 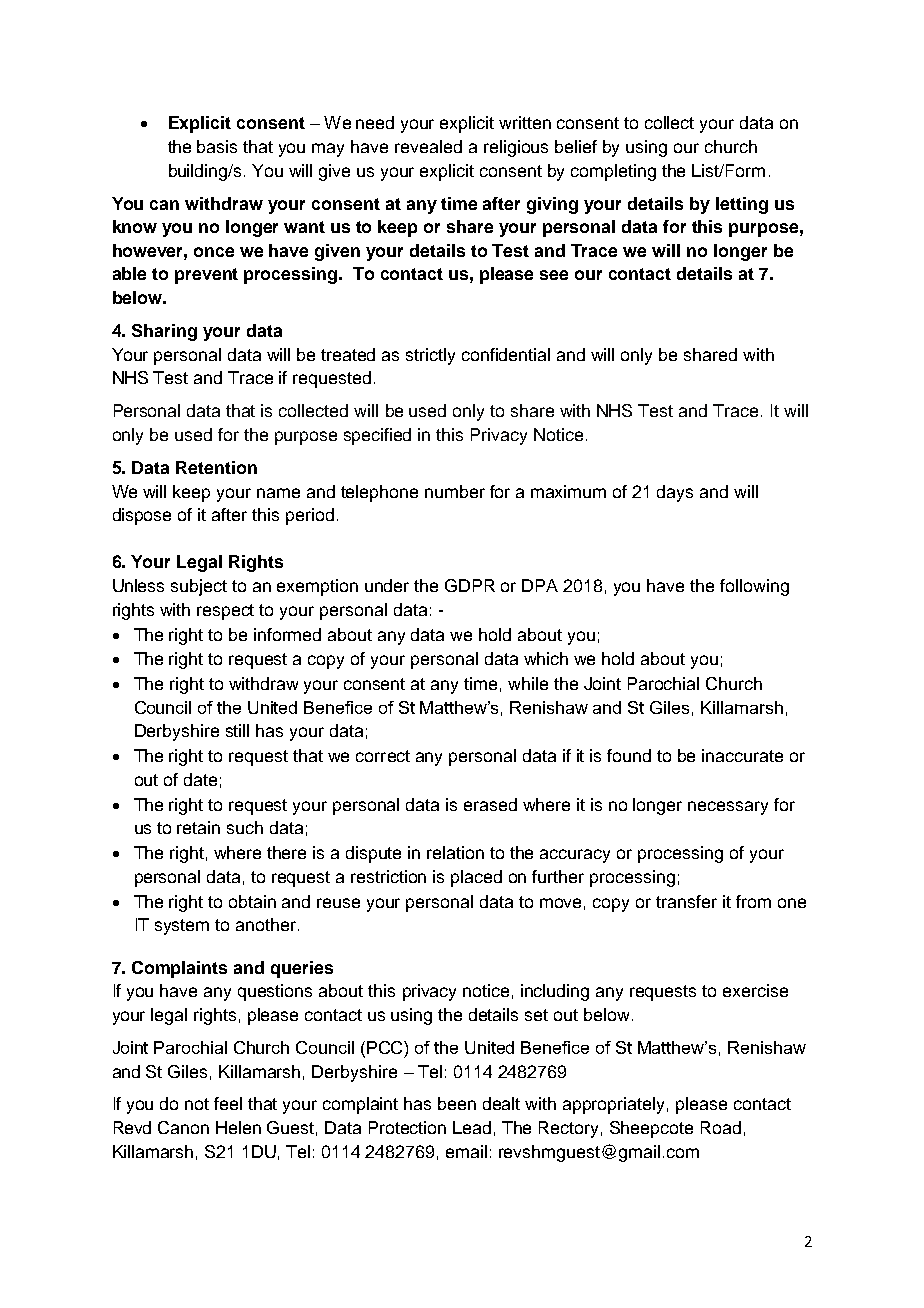 What do you see at coordinates (428, 146) in the screenshot?
I see `revealed` at bounding box center [428, 146].
